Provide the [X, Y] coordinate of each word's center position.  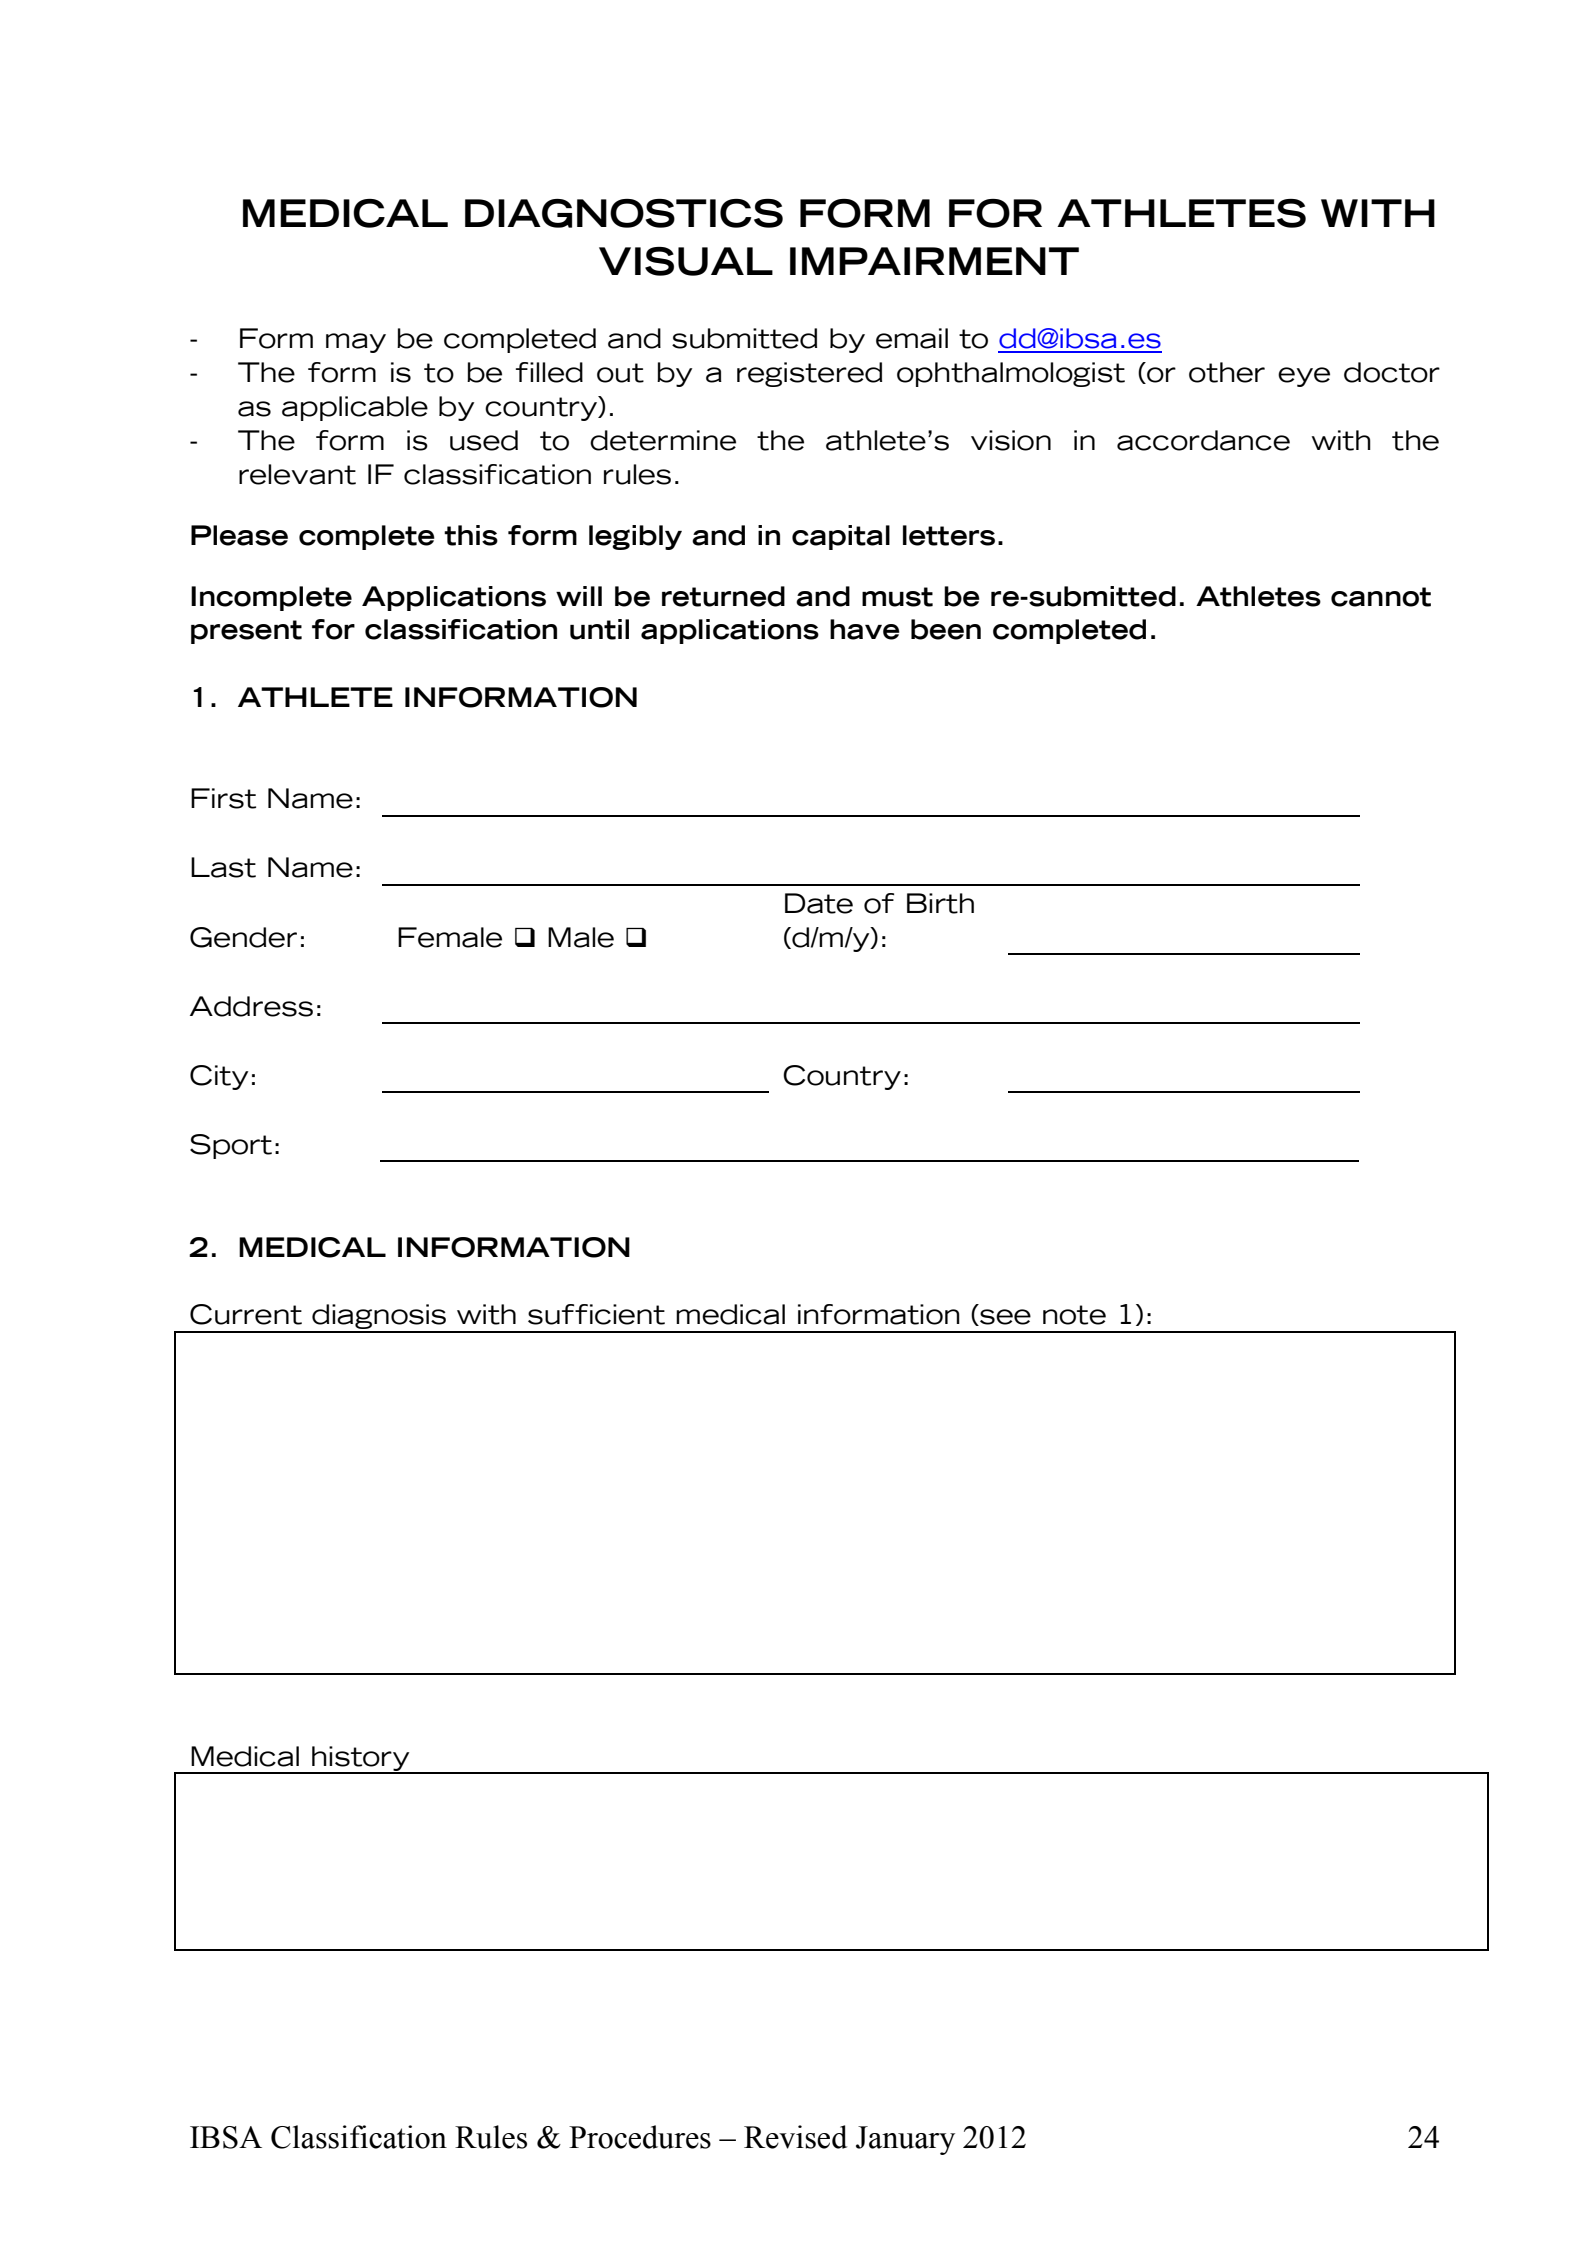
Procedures [640, 2137]
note [1074, 1315]
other [1227, 372]
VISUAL [686, 261]
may [356, 343]
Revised [795, 2137]
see [1004, 1317]
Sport [231, 1146]
